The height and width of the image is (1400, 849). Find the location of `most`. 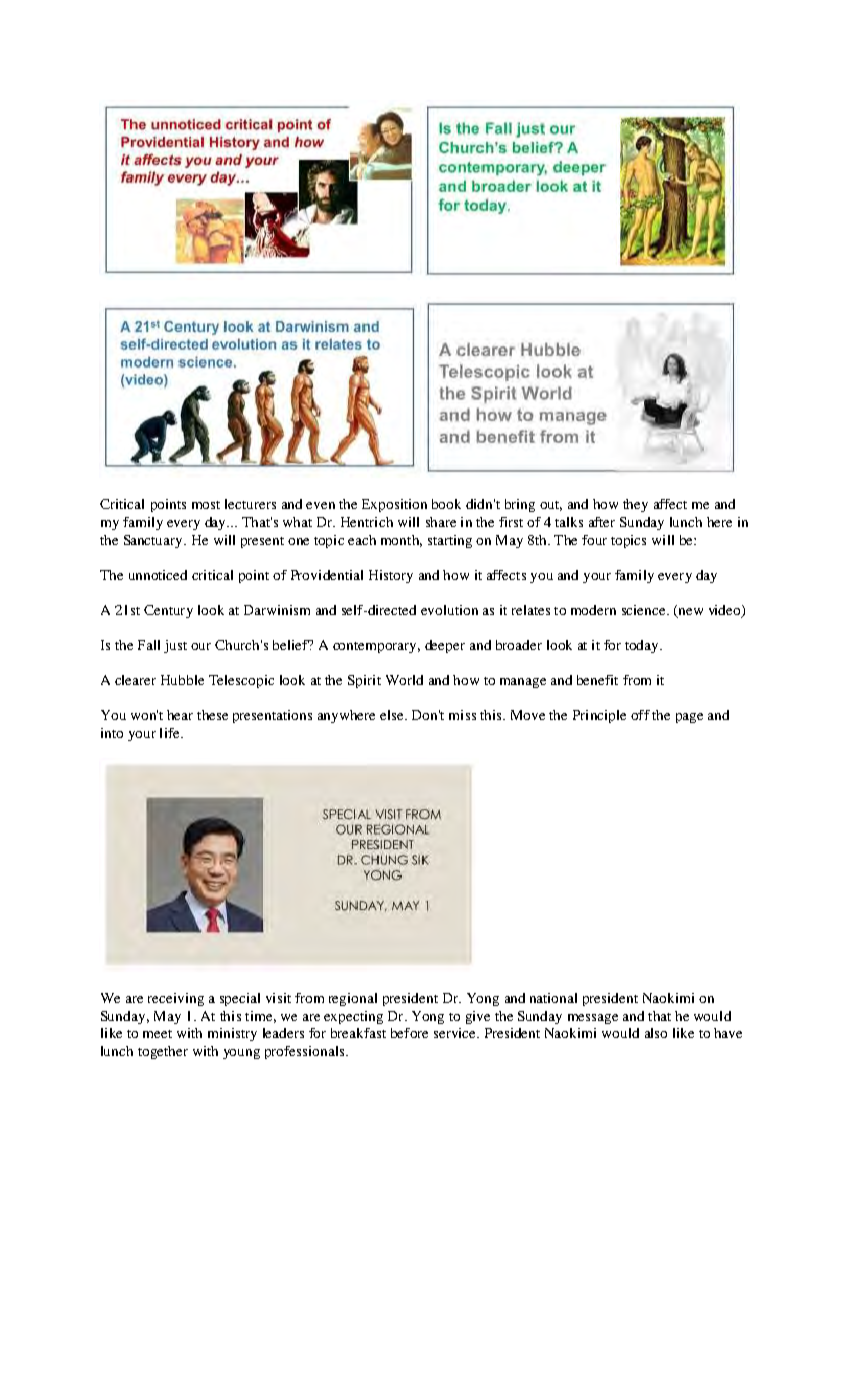

most is located at coordinates (206, 505).
